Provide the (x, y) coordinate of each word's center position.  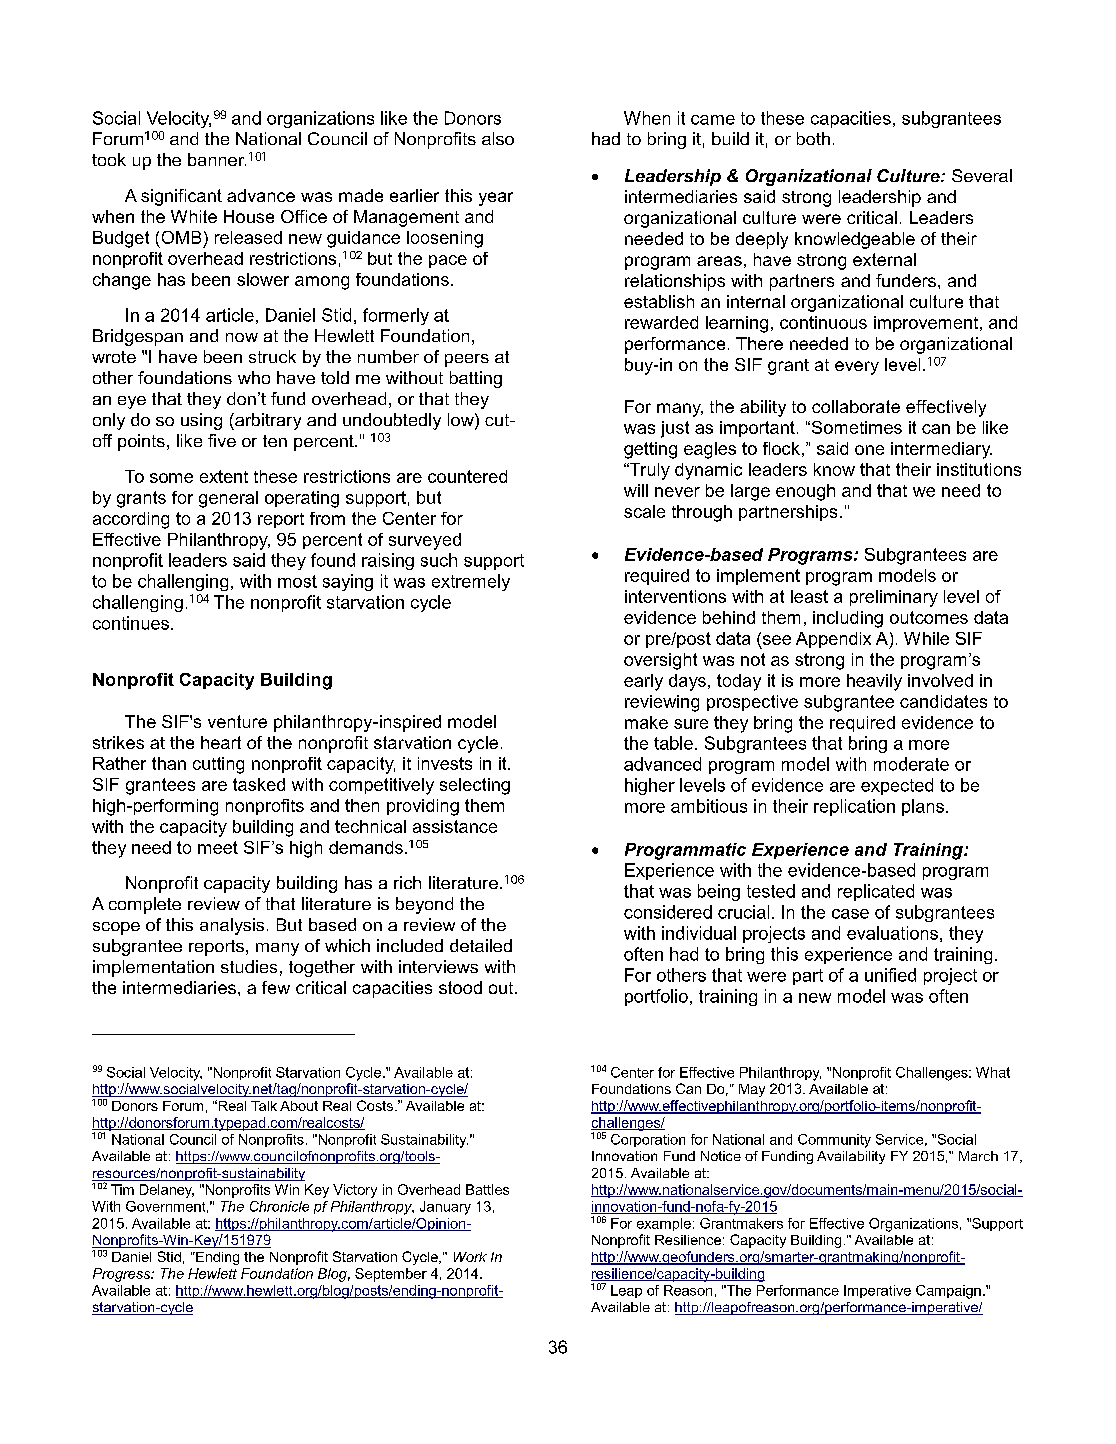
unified (890, 975)
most (297, 581)
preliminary (894, 598)
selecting (475, 786)
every (857, 368)
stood (460, 987)
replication (854, 807)
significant (181, 197)
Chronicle (279, 1206)
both (813, 138)
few (276, 987)
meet (218, 847)
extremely (471, 582)
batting (476, 379)
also (498, 138)
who (254, 377)
